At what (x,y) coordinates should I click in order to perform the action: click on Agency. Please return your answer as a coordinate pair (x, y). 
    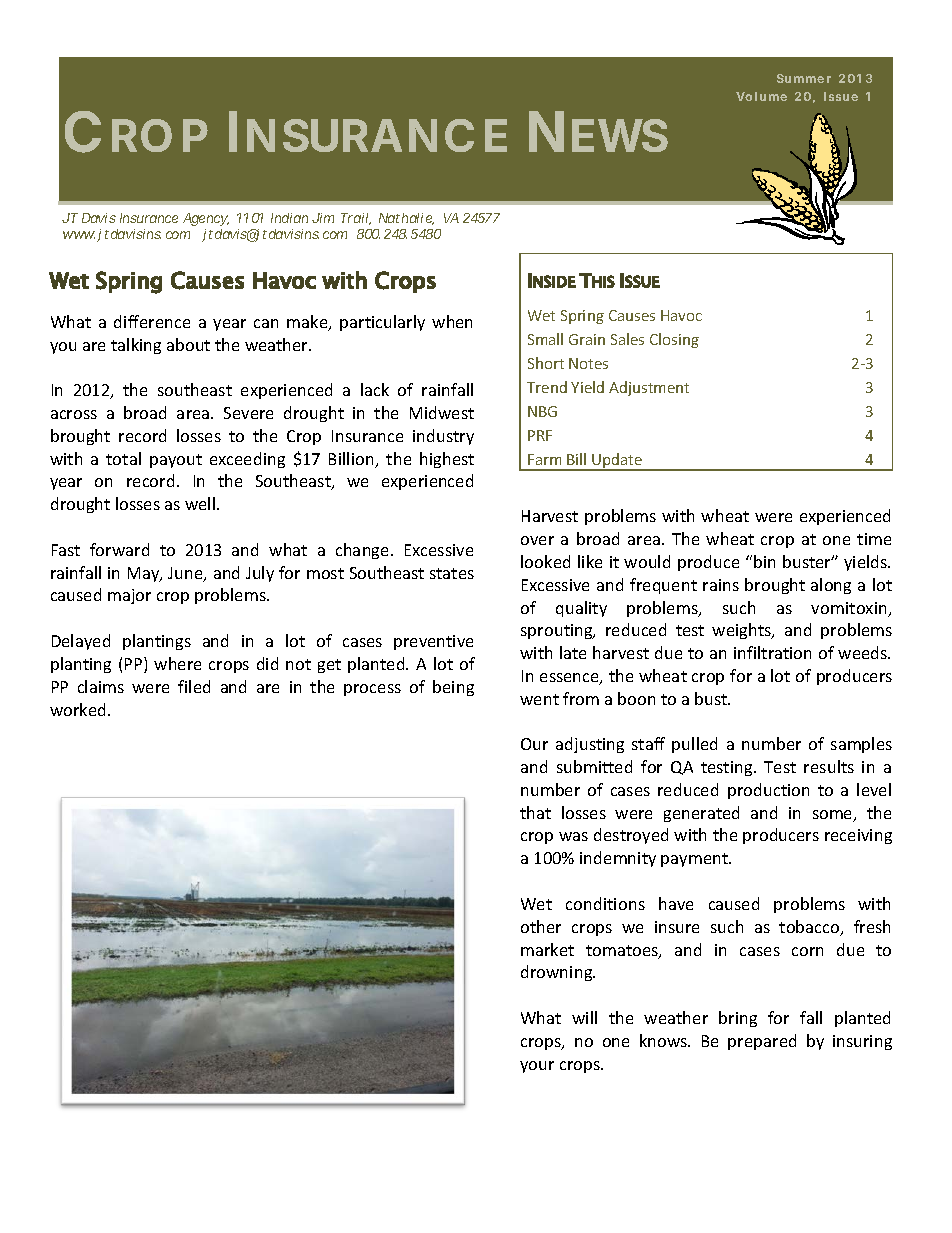
    Looking at the image, I should click on (206, 219).
